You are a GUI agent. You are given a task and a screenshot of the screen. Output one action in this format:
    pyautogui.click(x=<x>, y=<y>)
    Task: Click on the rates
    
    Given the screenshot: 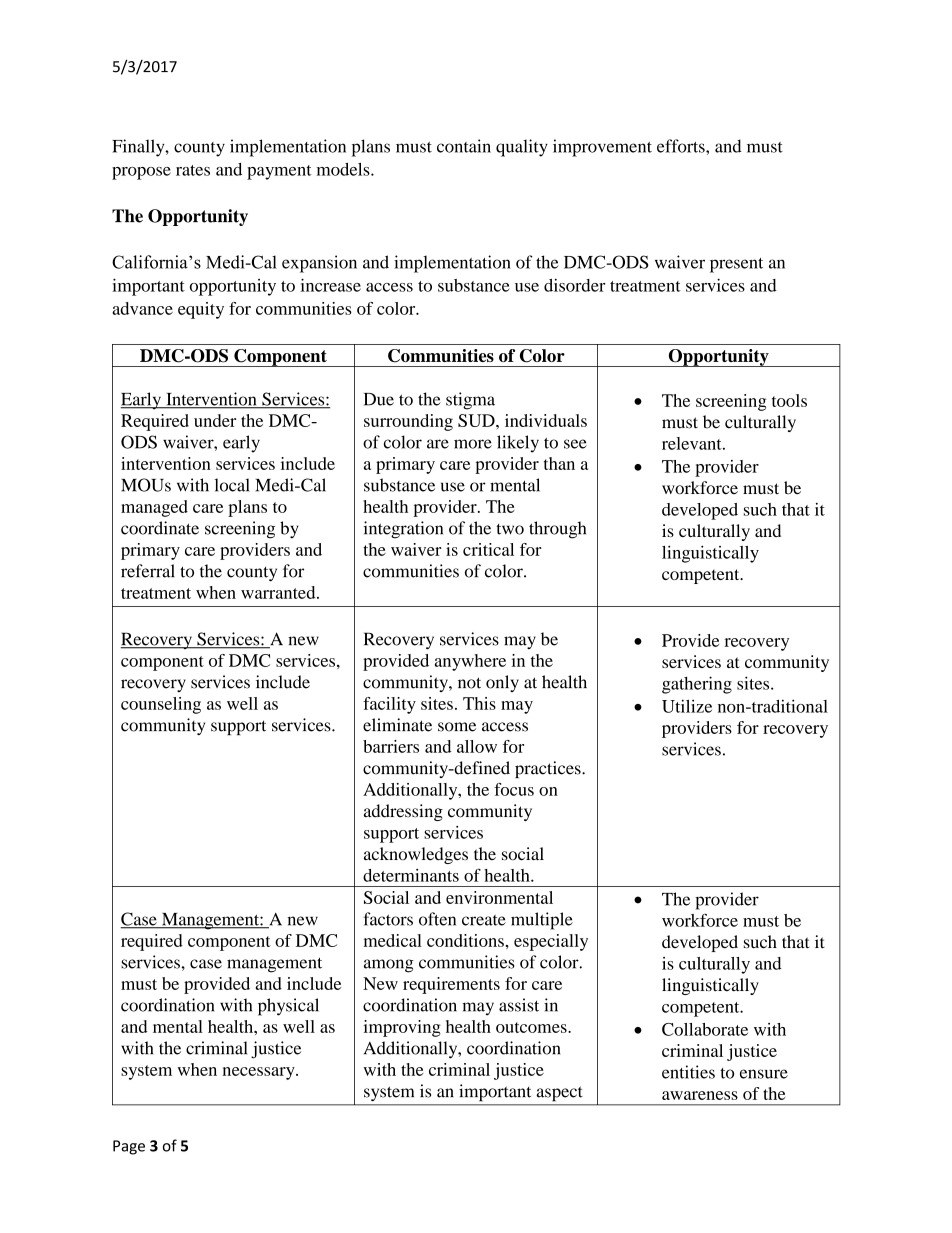 What is the action you would take?
    pyautogui.click(x=193, y=170)
